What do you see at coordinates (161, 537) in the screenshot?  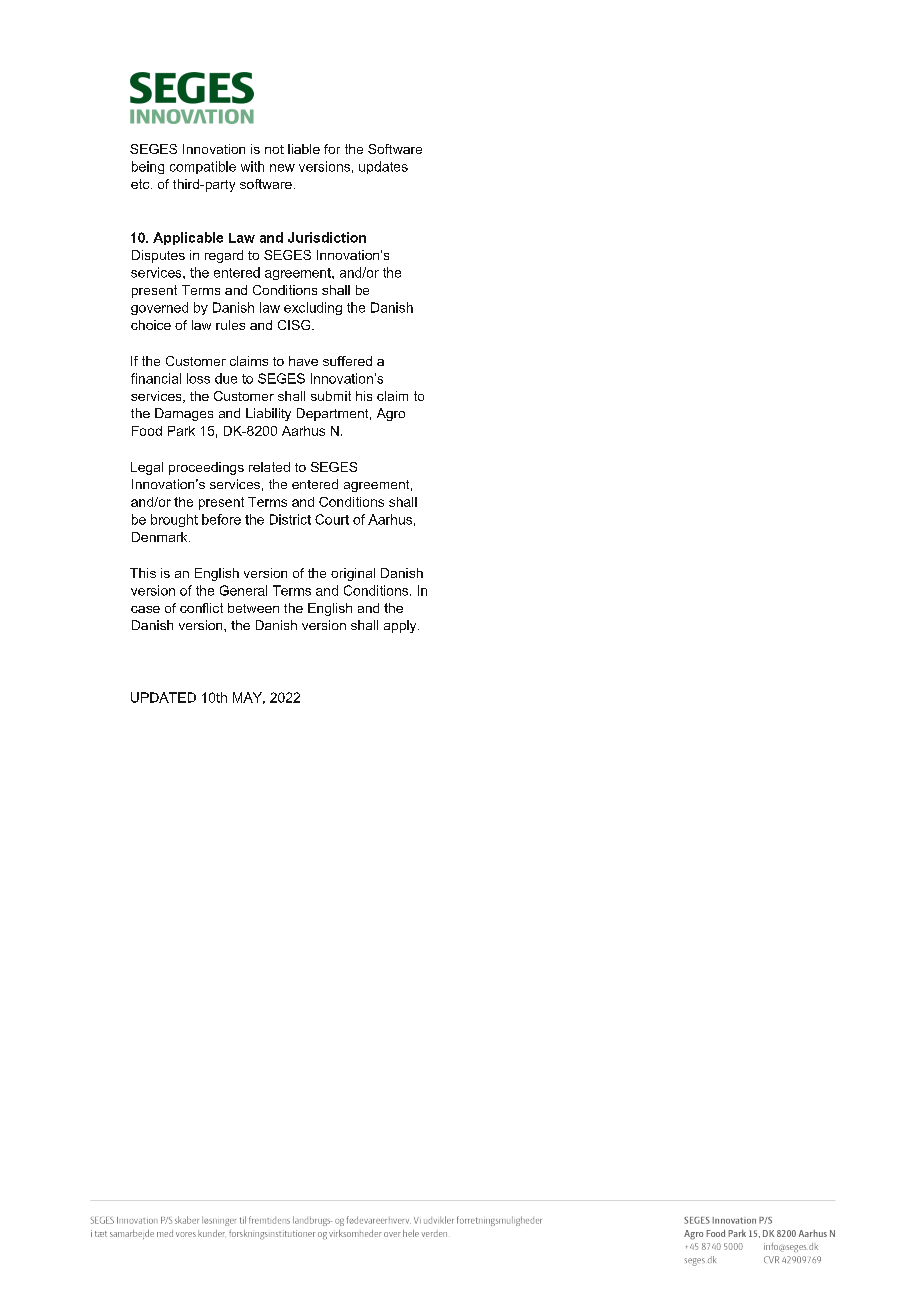 I see `Denmark` at bounding box center [161, 537].
